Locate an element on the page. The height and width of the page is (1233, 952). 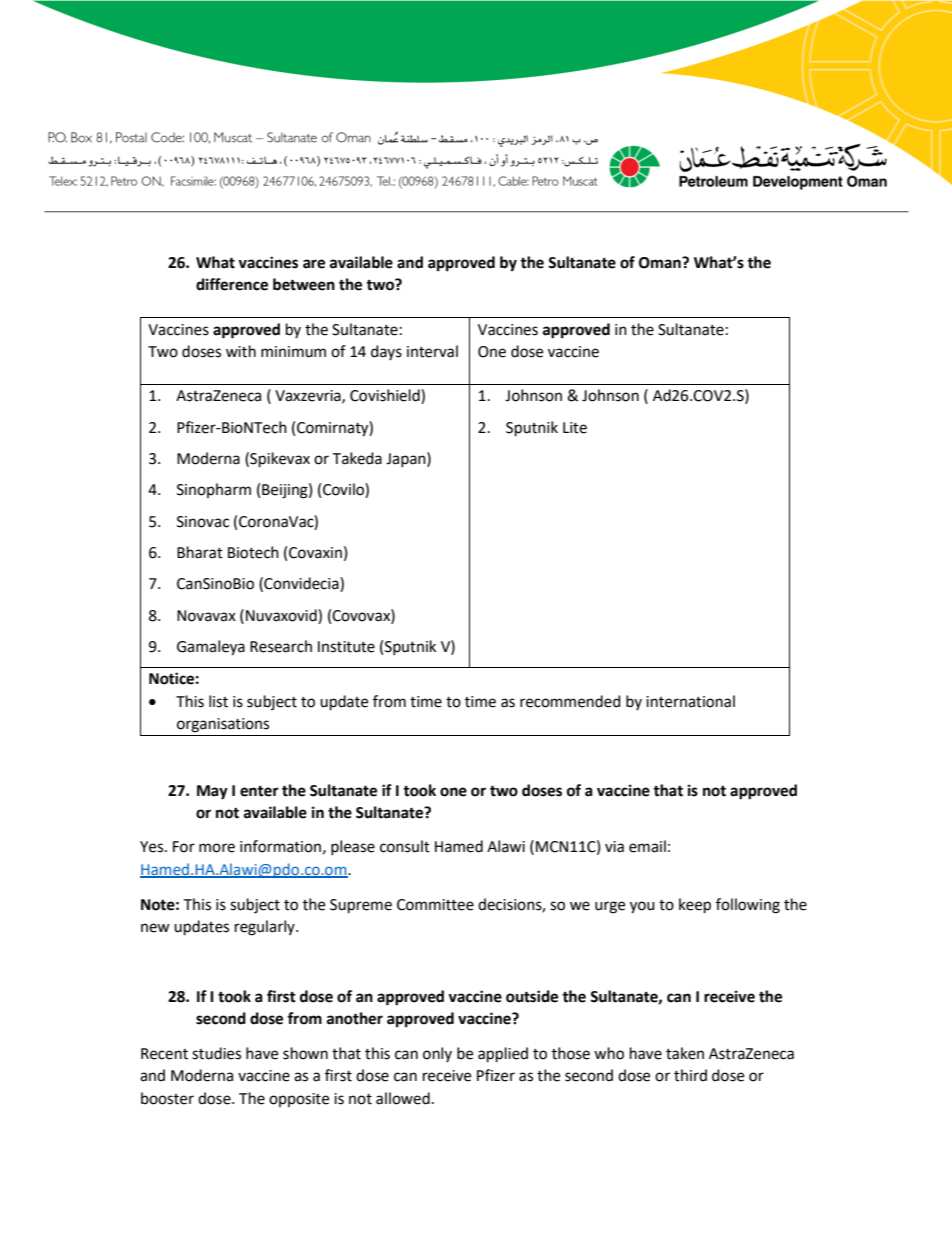
only is located at coordinates (437, 1054).
